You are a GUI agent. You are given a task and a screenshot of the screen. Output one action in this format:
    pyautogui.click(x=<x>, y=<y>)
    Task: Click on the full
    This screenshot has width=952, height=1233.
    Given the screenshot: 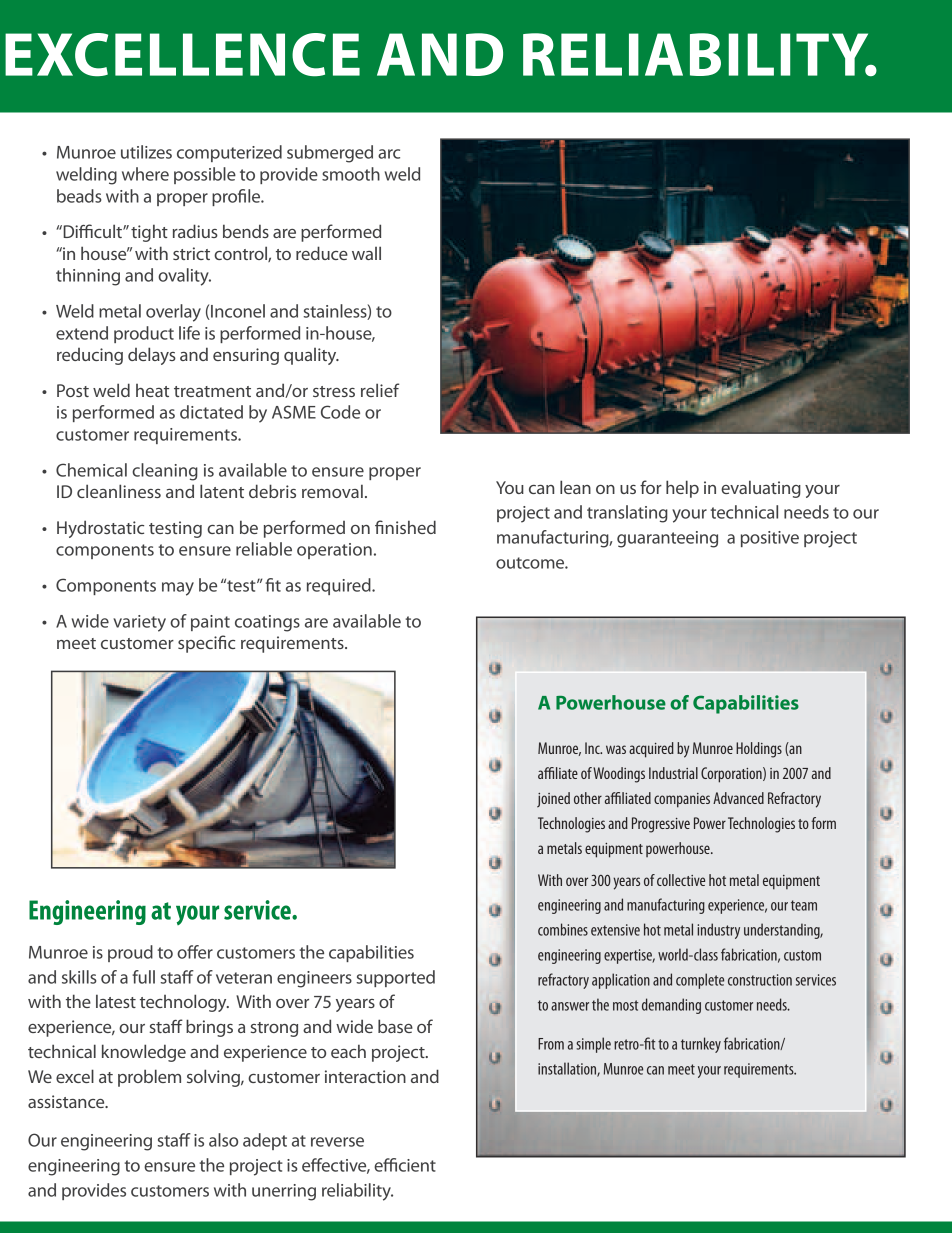 What is the action you would take?
    pyautogui.click(x=143, y=977)
